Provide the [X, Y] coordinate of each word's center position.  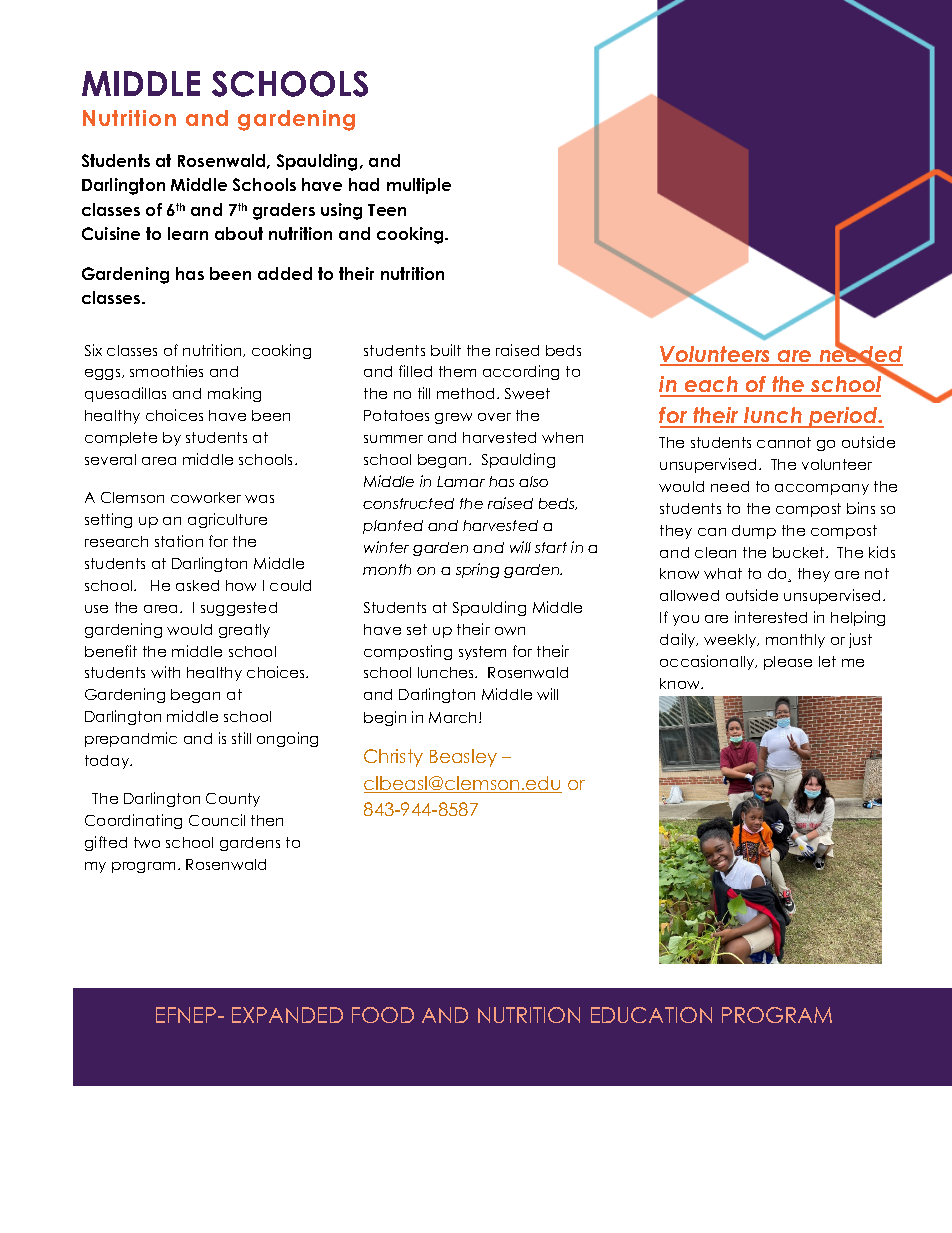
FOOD [383, 1015]
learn [188, 233]
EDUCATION [651, 1015]
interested [771, 617]
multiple [419, 186]
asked [197, 585]
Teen [387, 210]
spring [477, 570]
